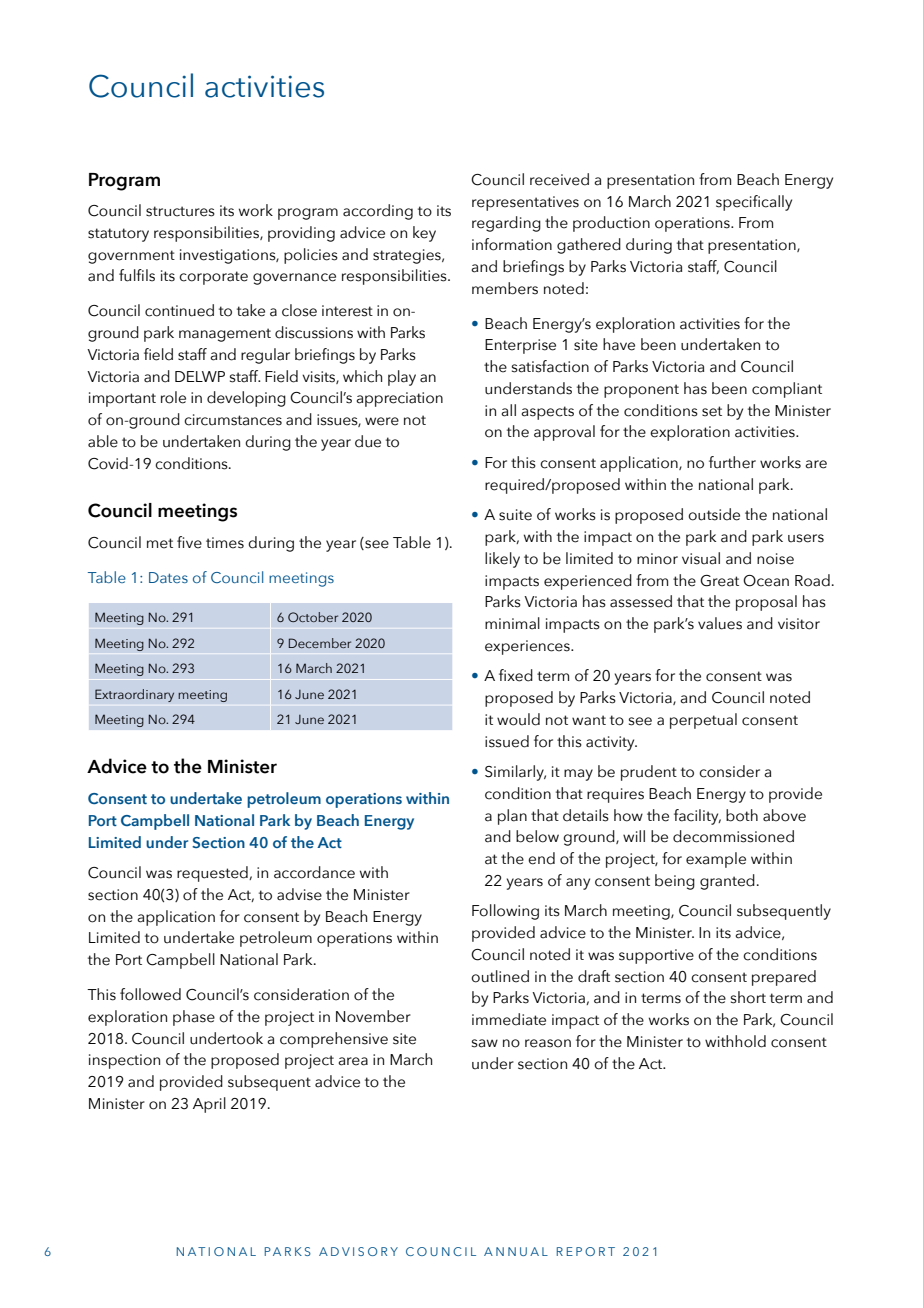 The height and width of the page is (1308, 924). Describe the element at coordinates (515, 515) in the page. I see `suite` at that location.
